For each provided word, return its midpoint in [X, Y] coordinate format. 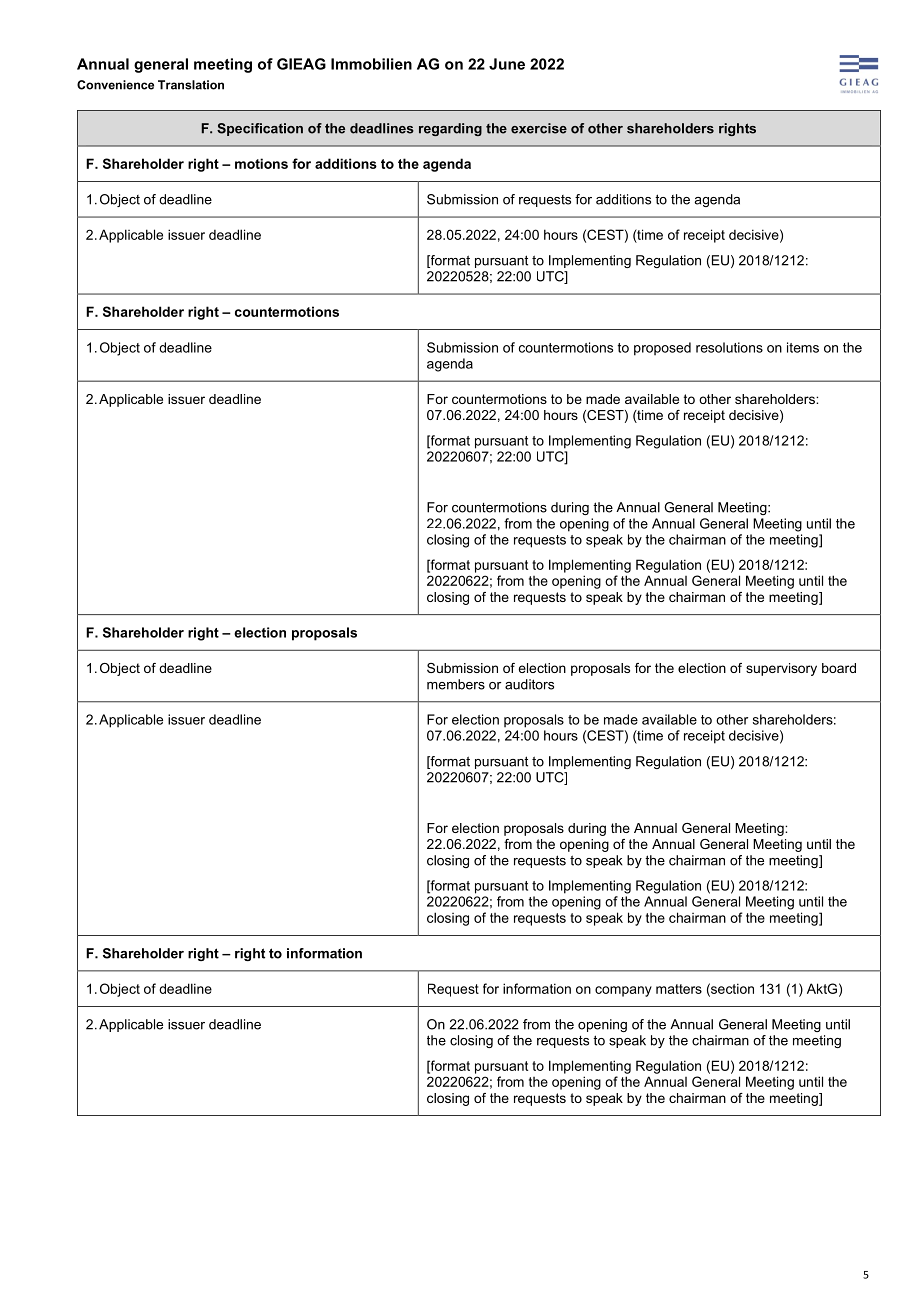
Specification [260, 129]
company [623, 991]
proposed [662, 349]
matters [679, 989]
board [839, 668]
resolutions [729, 347]
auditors [529, 684]
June [507, 64]
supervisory [781, 669]
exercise [539, 128]
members [456, 684]
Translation [191, 85]
